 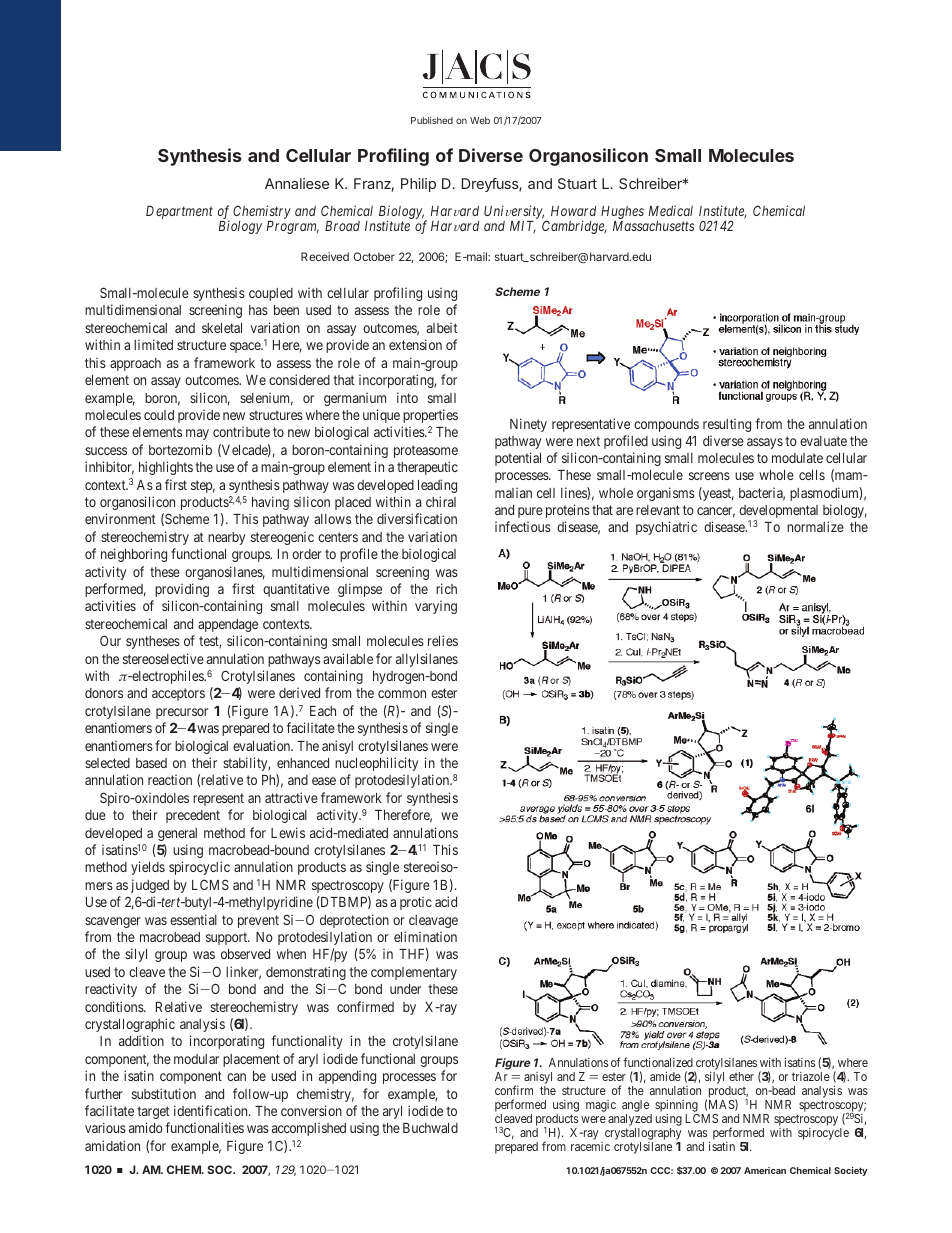 I want to click on Buchwald, so click(x=430, y=1128).
